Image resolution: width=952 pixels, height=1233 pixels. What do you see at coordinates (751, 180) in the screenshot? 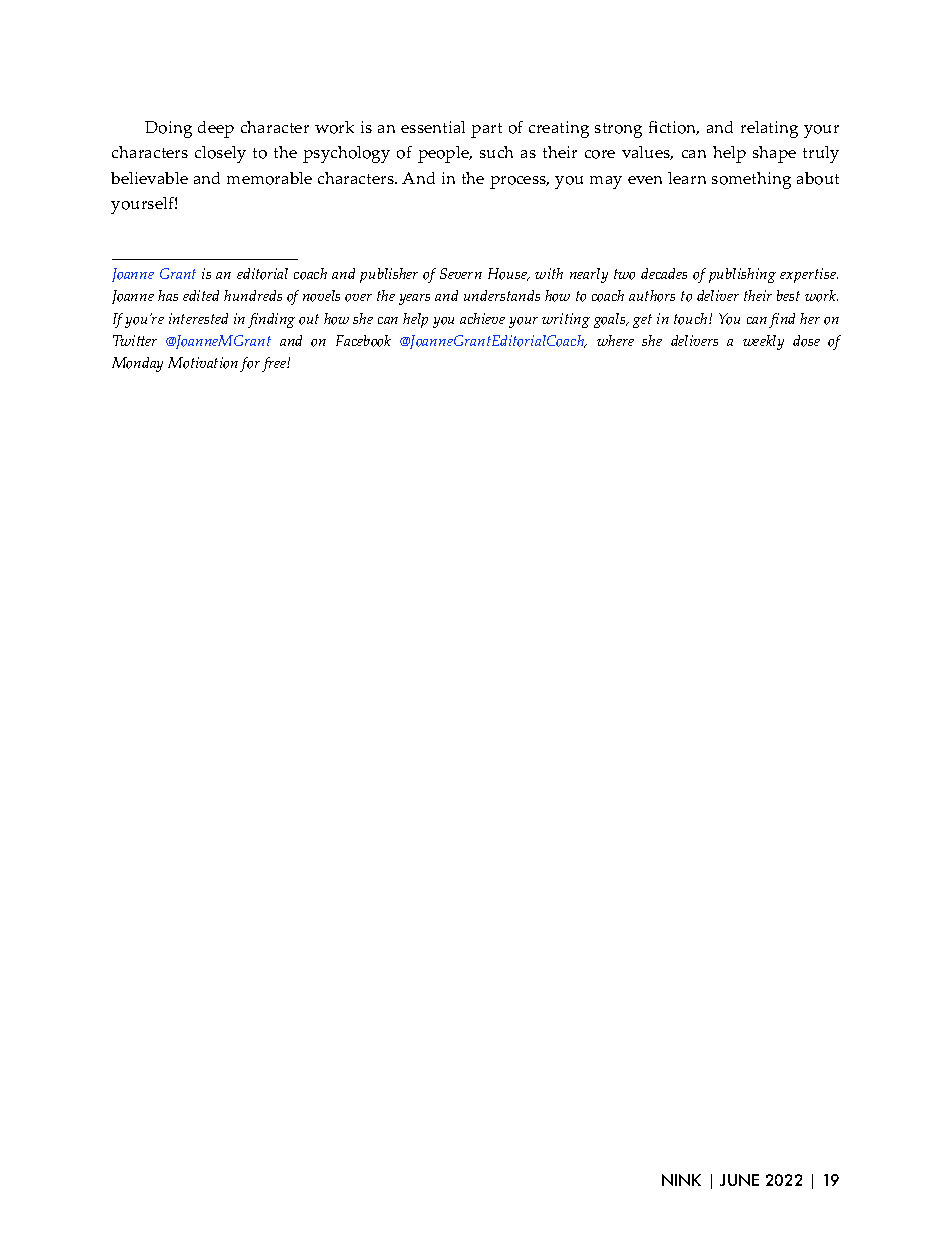
I see `something` at bounding box center [751, 180].
